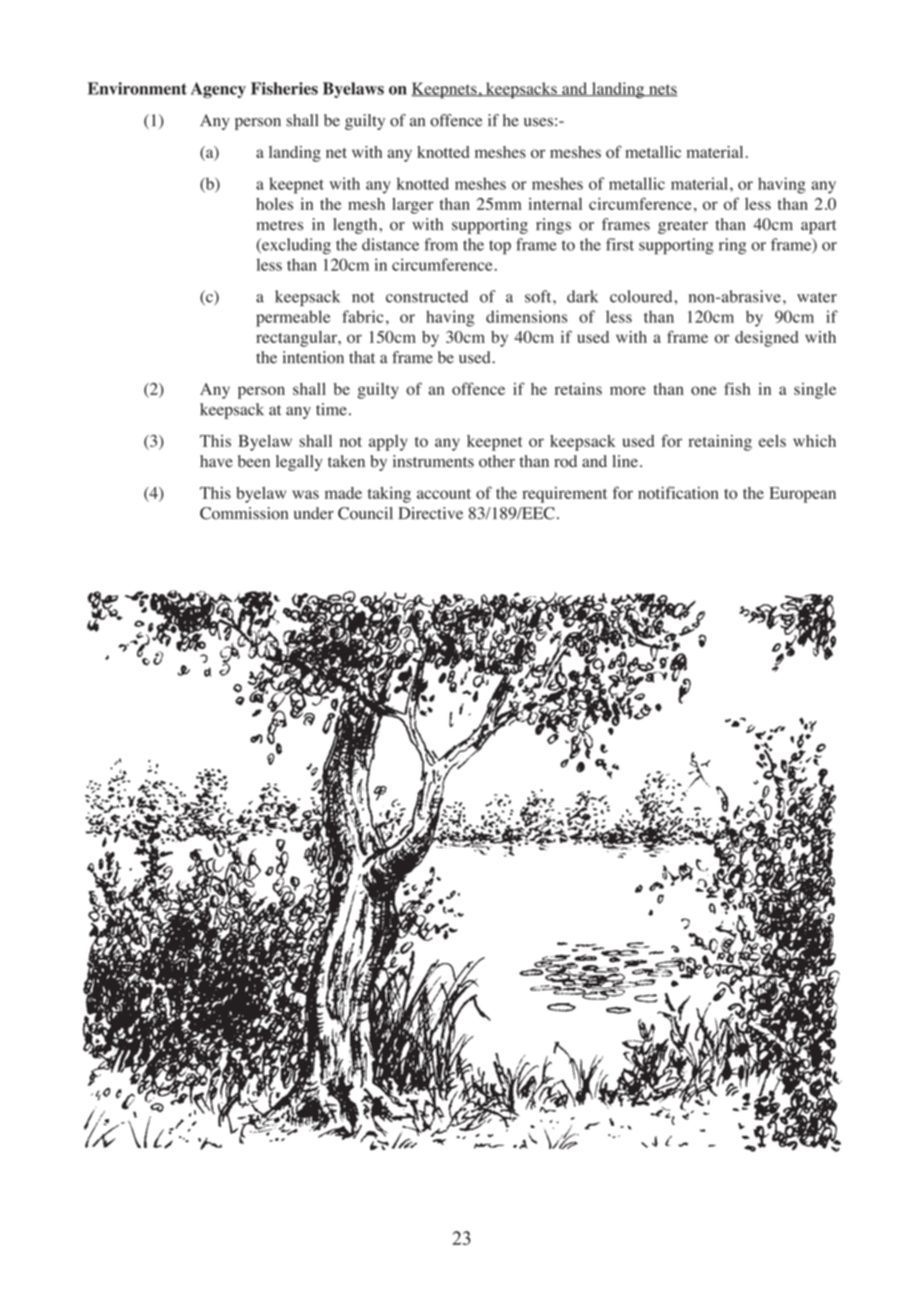  Describe the element at coordinates (218, 90) in the screenshot. I see `Agency` at that location.
